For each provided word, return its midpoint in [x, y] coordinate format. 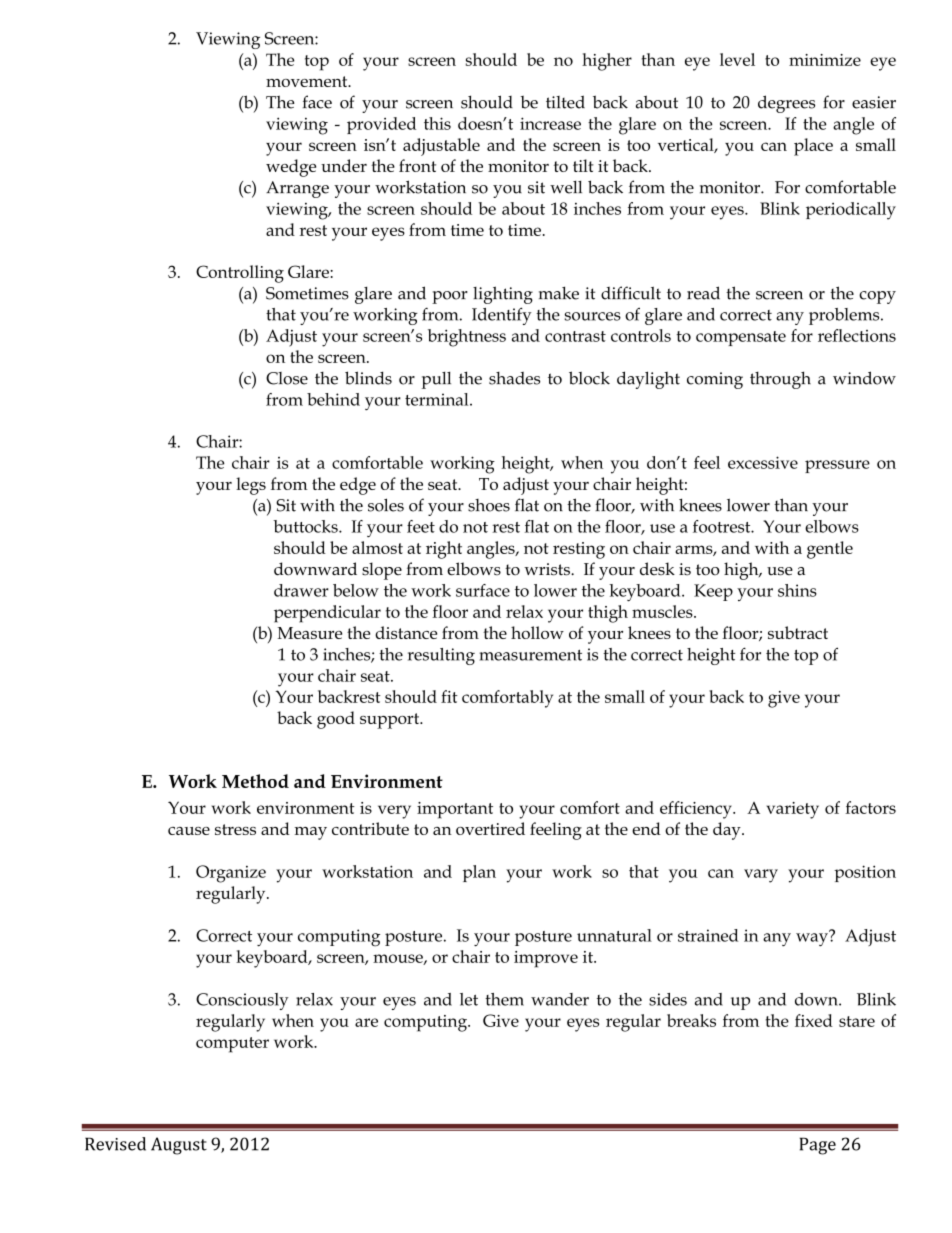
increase [550, 123]
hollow [537, 632]
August [179, 1146]
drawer [301, 590]
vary [761, 876]
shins [797, 590]
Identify [502, 316]
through [780, 380]
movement [308, 81]
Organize [231, 874]
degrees [786, 104]
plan [479, 873]
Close [287, 378]
